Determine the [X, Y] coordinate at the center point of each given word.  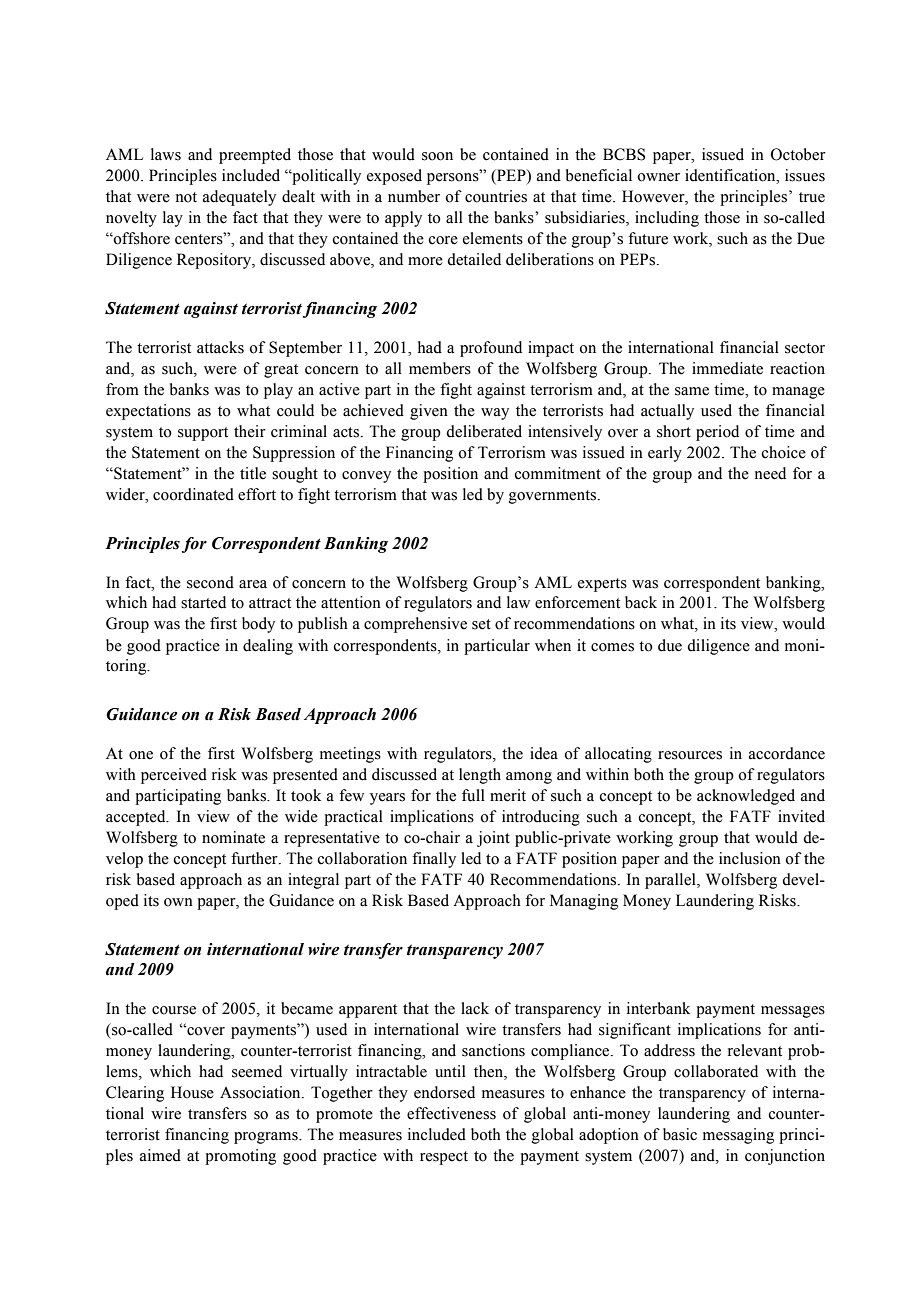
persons [454, 178]
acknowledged [746, 797]
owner [658, 177]
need [770, 473]
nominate [233, 837]
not [186, 197]
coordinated [193, 494]
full [473, 795]
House [192, 1092]
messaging [738, 1136]
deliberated [484, 431]
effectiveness [451, 1113]
